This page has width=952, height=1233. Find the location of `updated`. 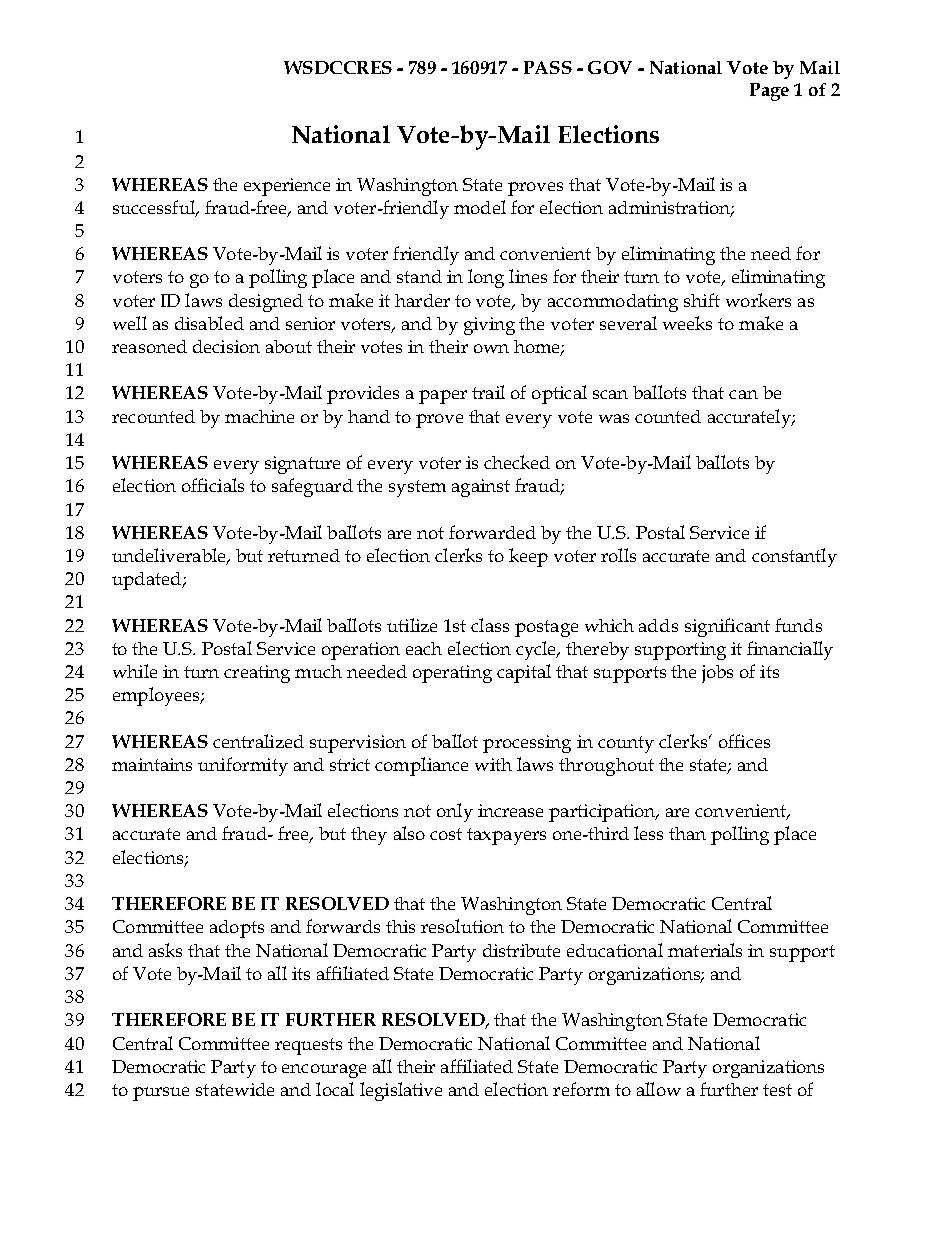

updated is located at coordinates (148, 581).
